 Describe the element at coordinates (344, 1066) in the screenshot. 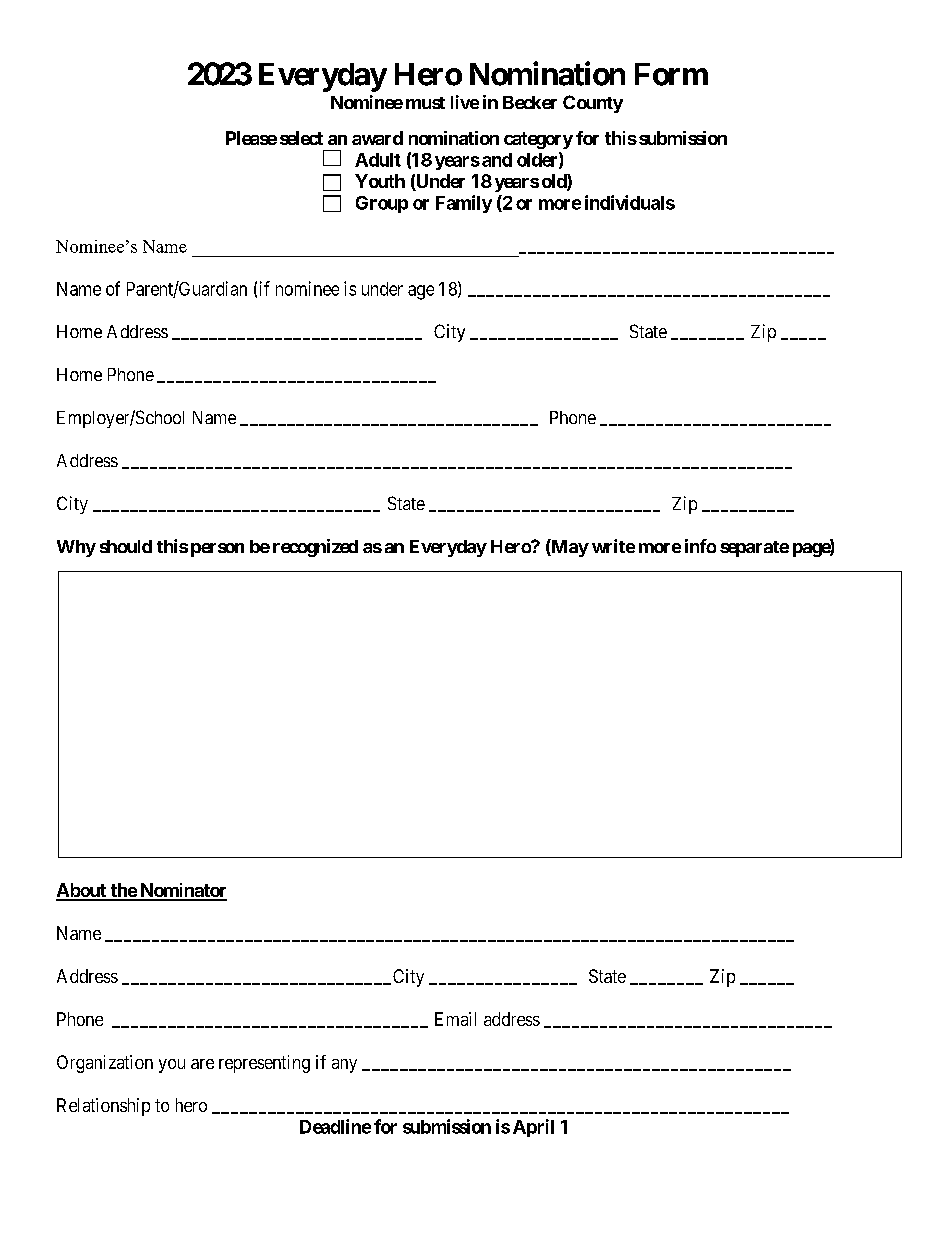

I see `any` at that location.
